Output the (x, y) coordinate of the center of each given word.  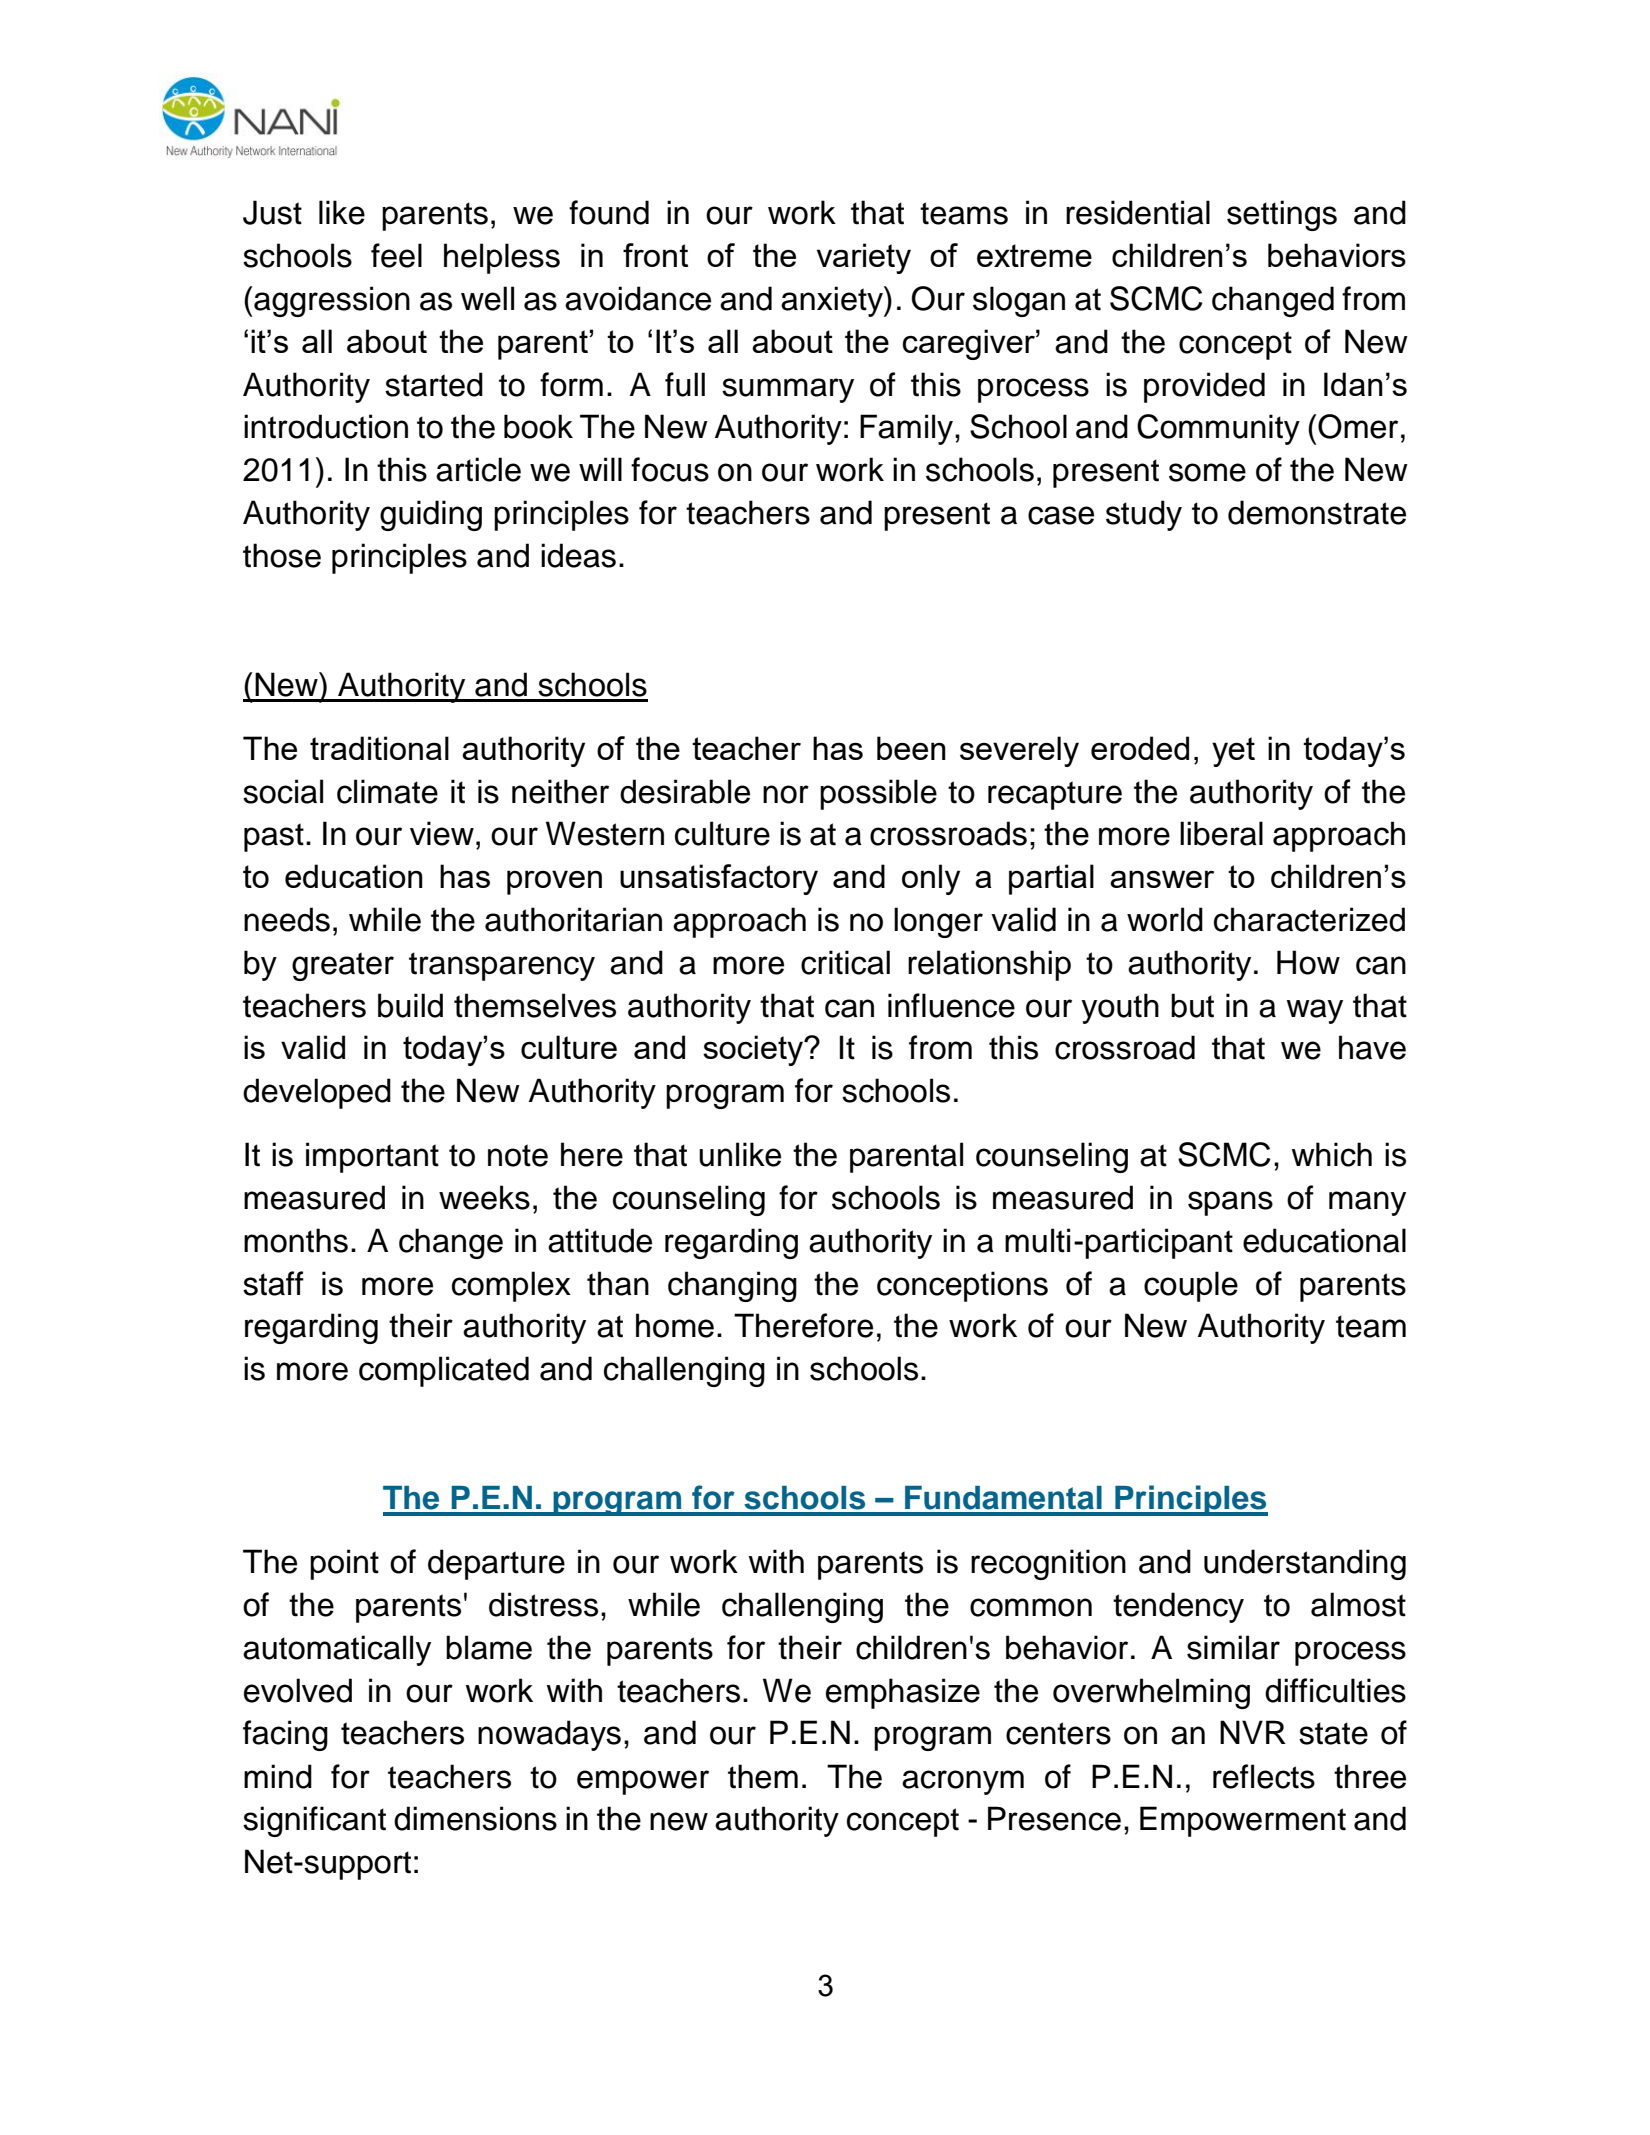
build (410, 1005)
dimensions (475, 1818)
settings (1282, 215)
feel (396, 255)
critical (845, 962)
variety (864, 258)
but (1192, 1005)
